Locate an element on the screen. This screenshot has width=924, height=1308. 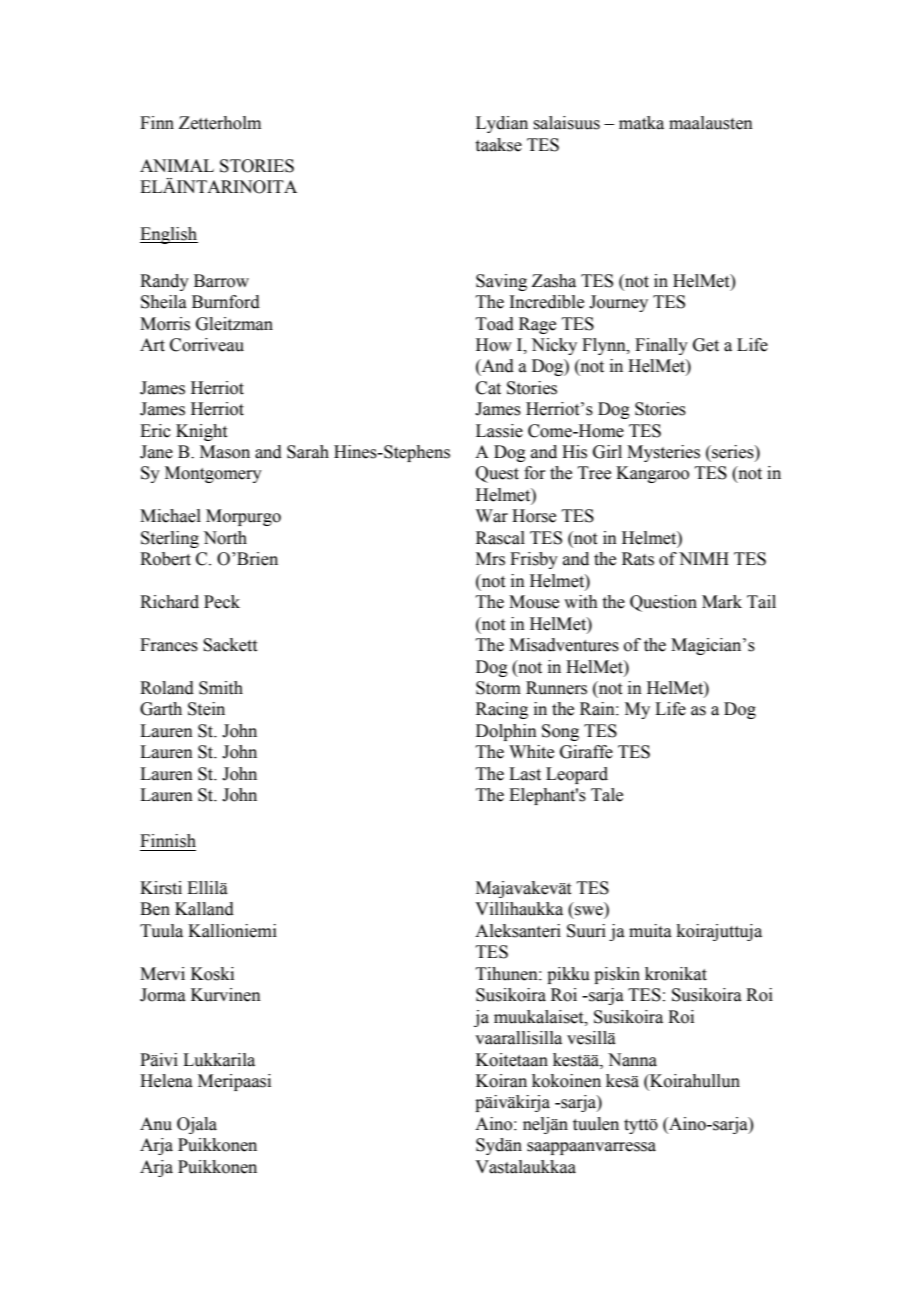
Tale is located at coordinates (607, 795).
